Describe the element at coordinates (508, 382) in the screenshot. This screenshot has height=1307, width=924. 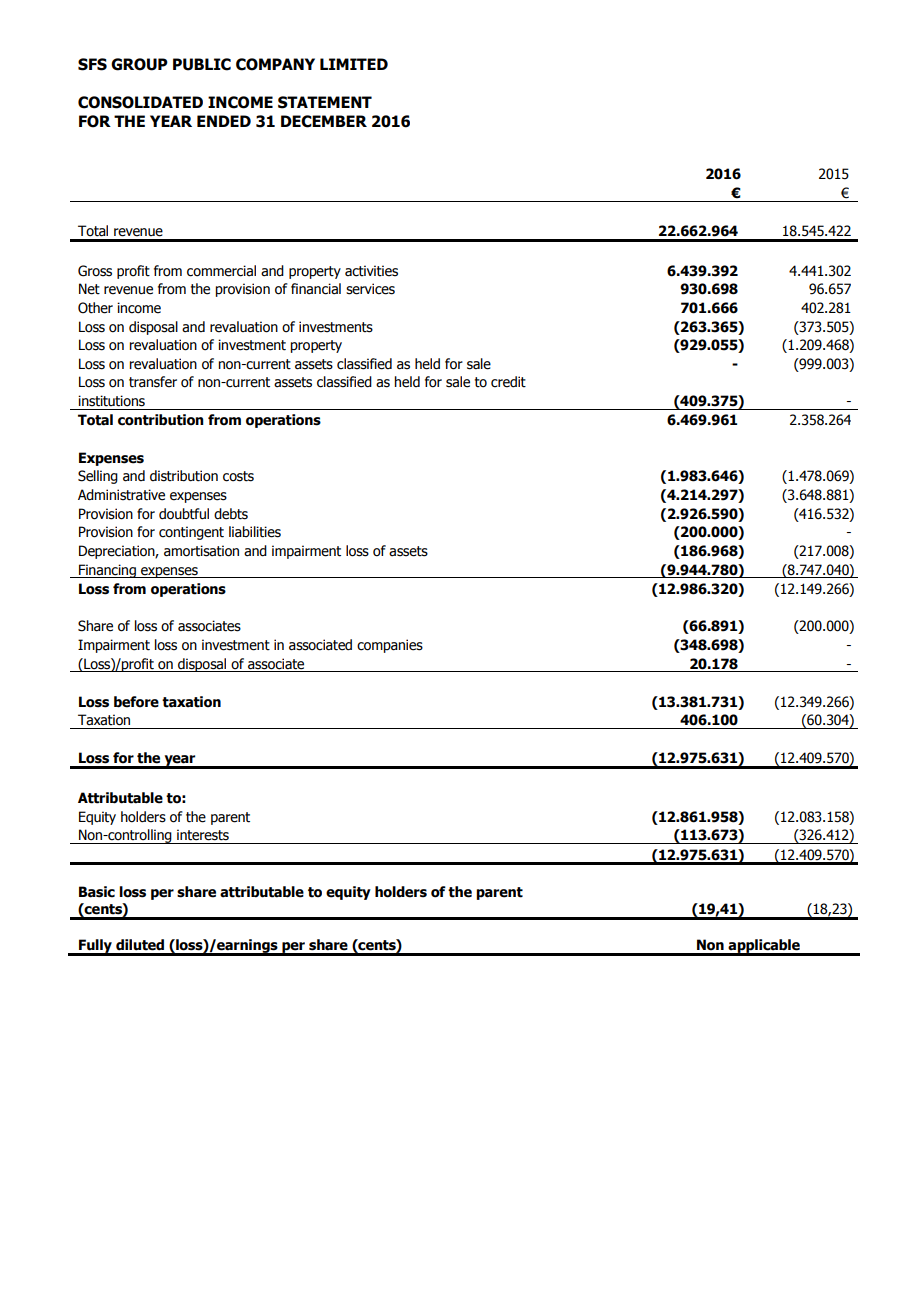
I see `credit` at that location.
